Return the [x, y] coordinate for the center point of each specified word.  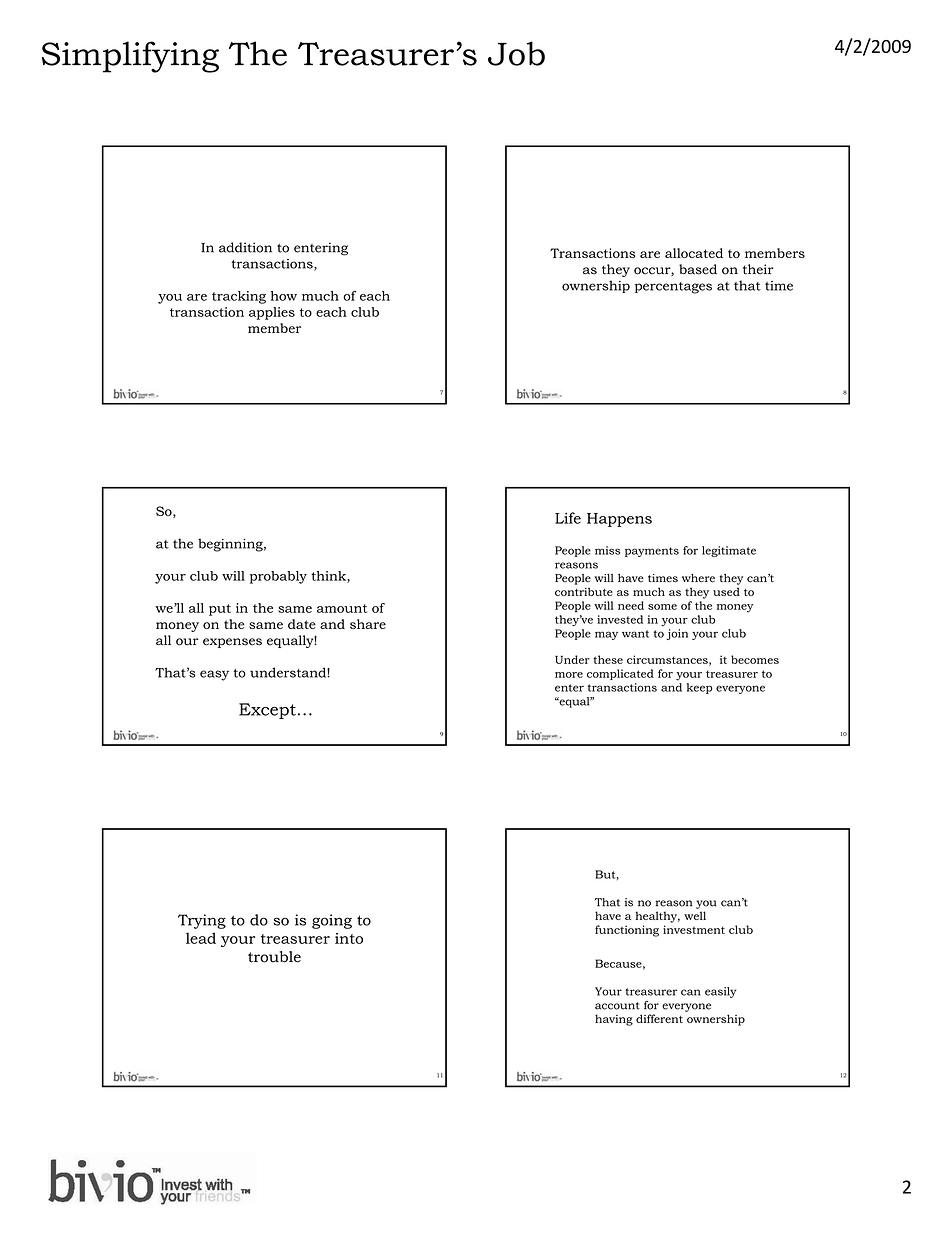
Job [516, 53]
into [349, 938]
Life [568, 518]
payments [652, 552]
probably [278, 577]
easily [720, 992]
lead [201, 938]
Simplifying [130, 57]
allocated [694, 253]
